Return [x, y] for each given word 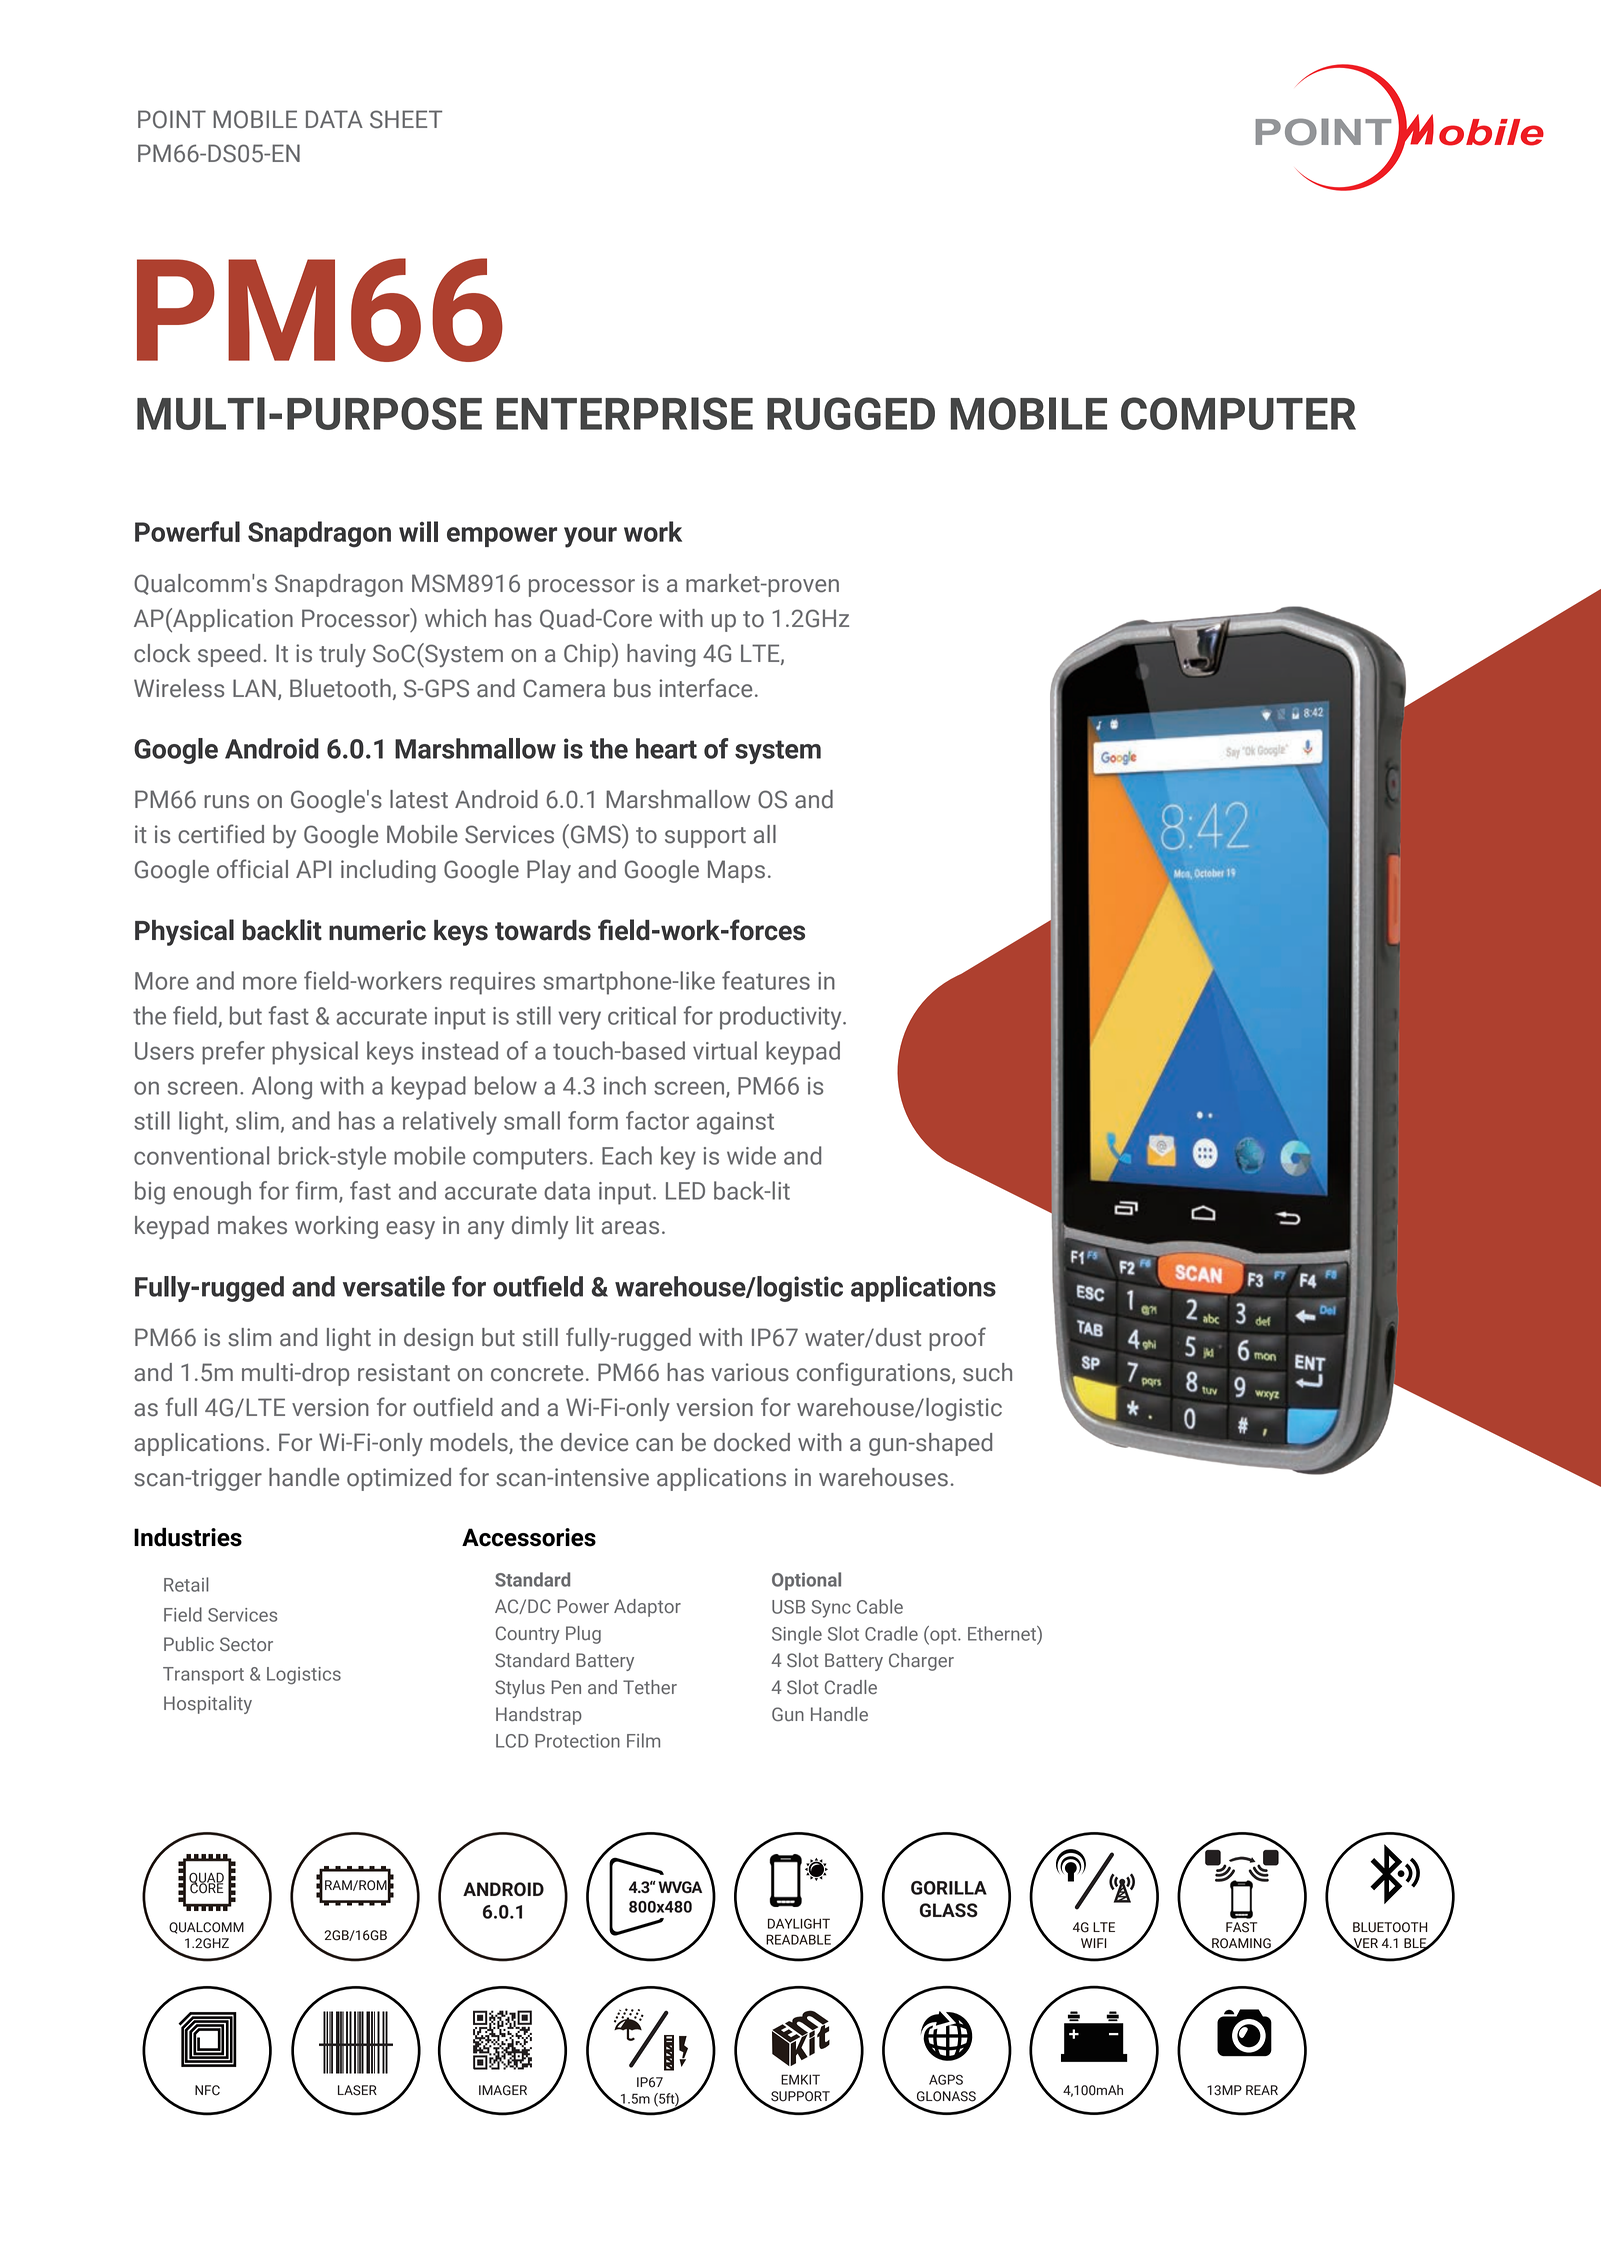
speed [229, 655]
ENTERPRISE [624, 413]
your [590, 537]
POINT [172, 119]
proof [957, 1339]
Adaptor [647, 1608]
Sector [246, 1644]
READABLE [798, 1939]
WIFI [1094, 1943]
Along [282, 1088]
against [735, 1123]
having [661, 655]
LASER [357, 2090]
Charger [921, 1662]
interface [705, 688]
